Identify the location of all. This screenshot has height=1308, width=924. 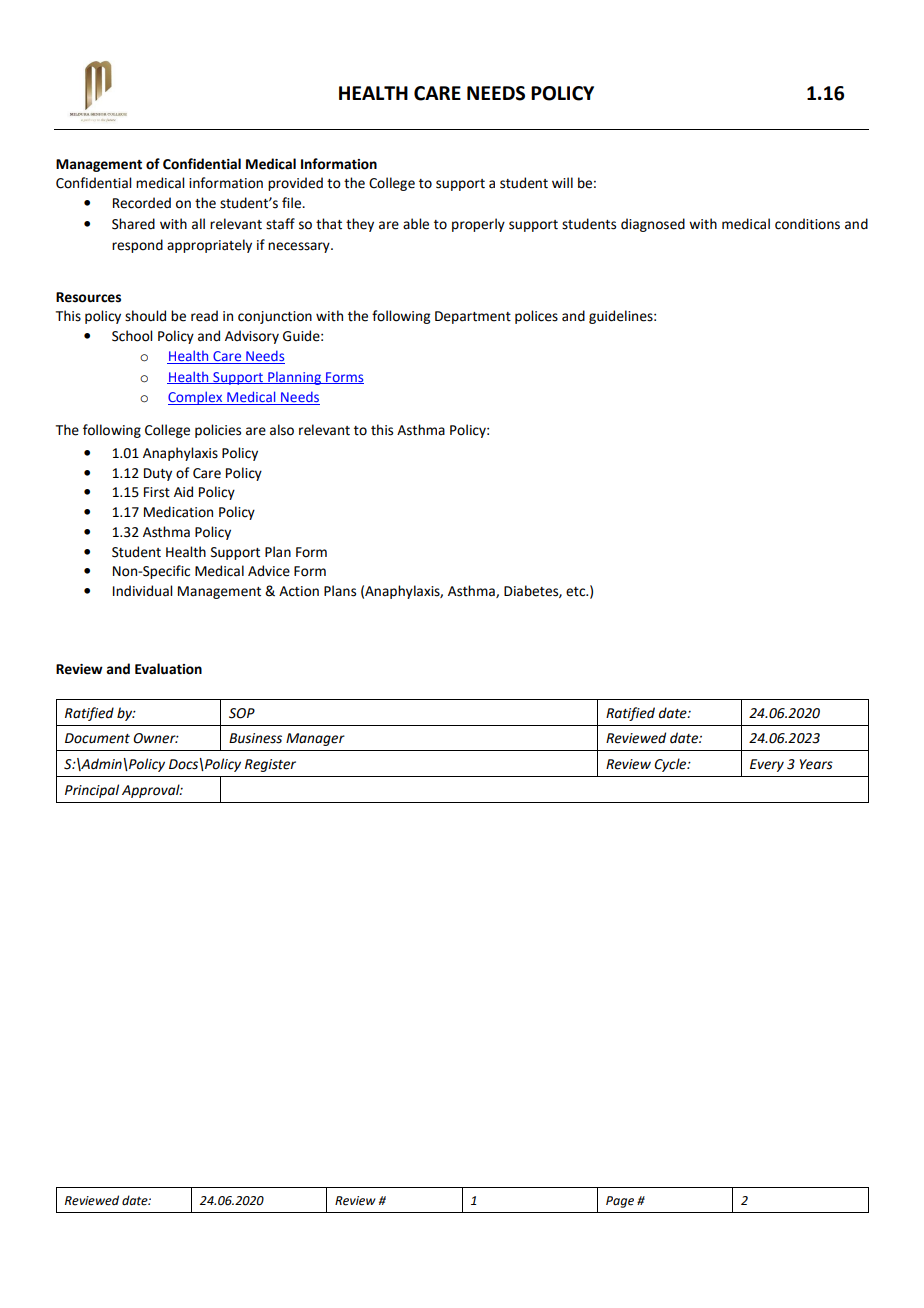
(198, 224).
